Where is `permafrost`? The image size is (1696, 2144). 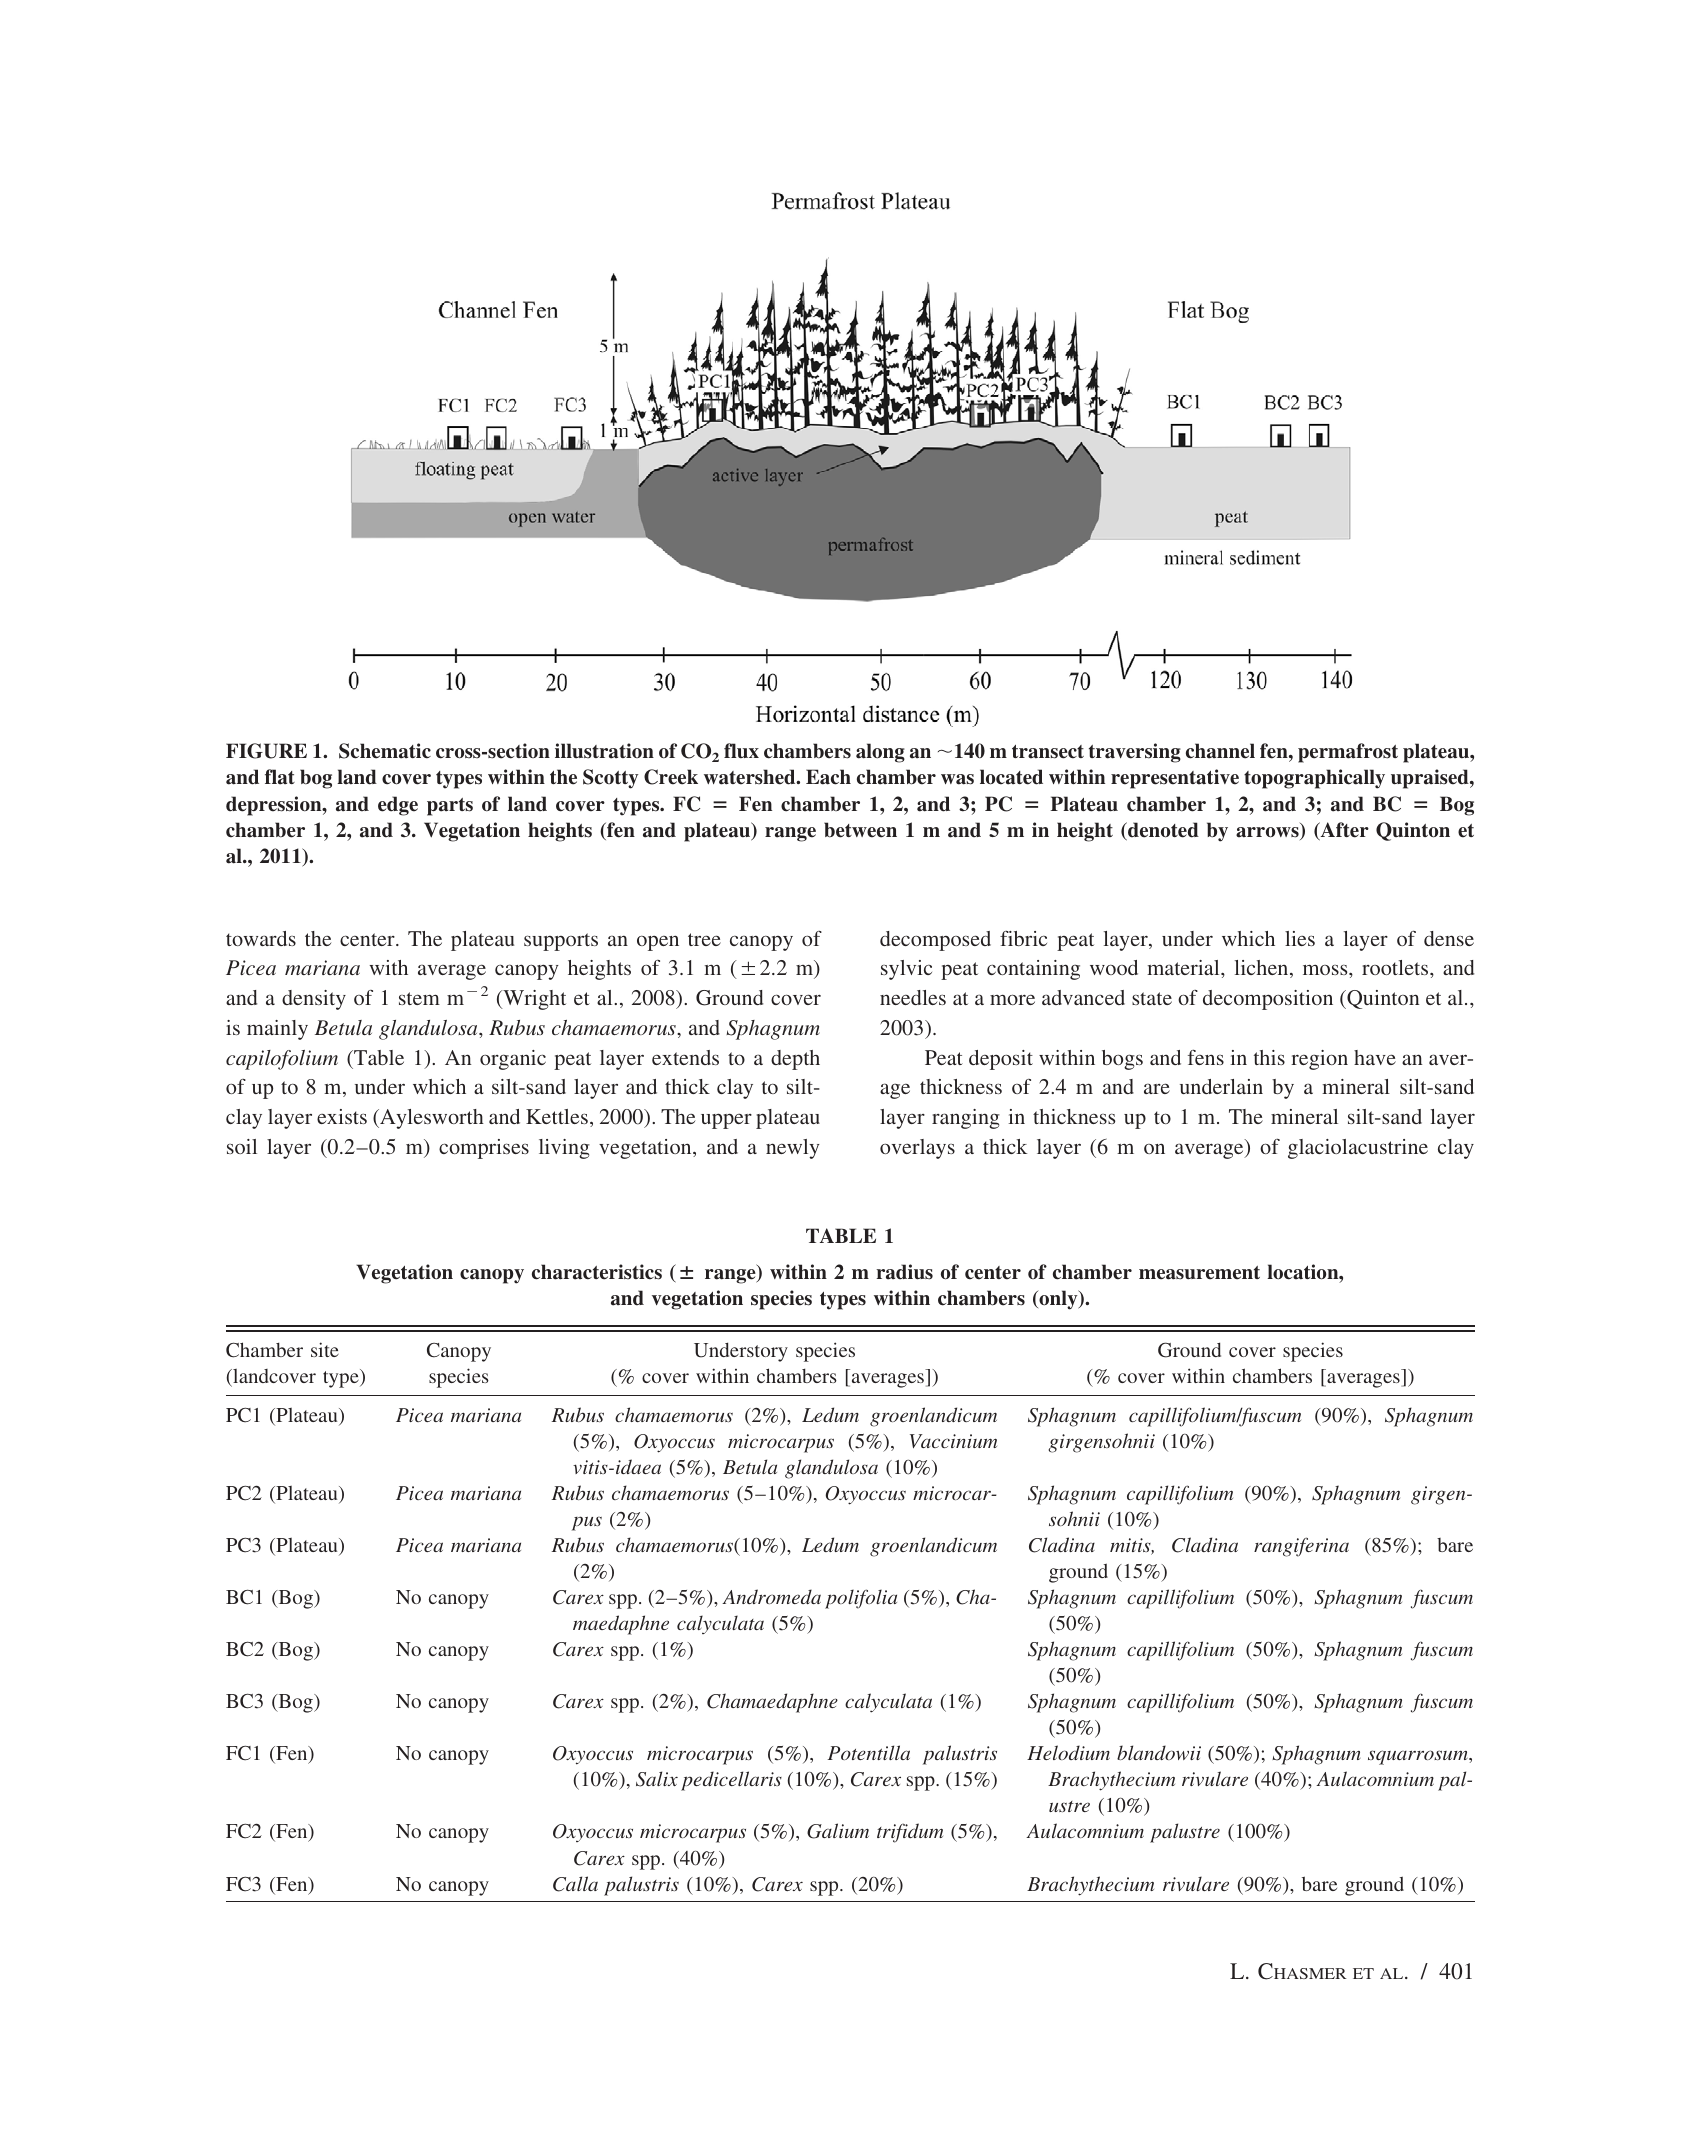
permafrost is located at coordinates (1348, 753).
